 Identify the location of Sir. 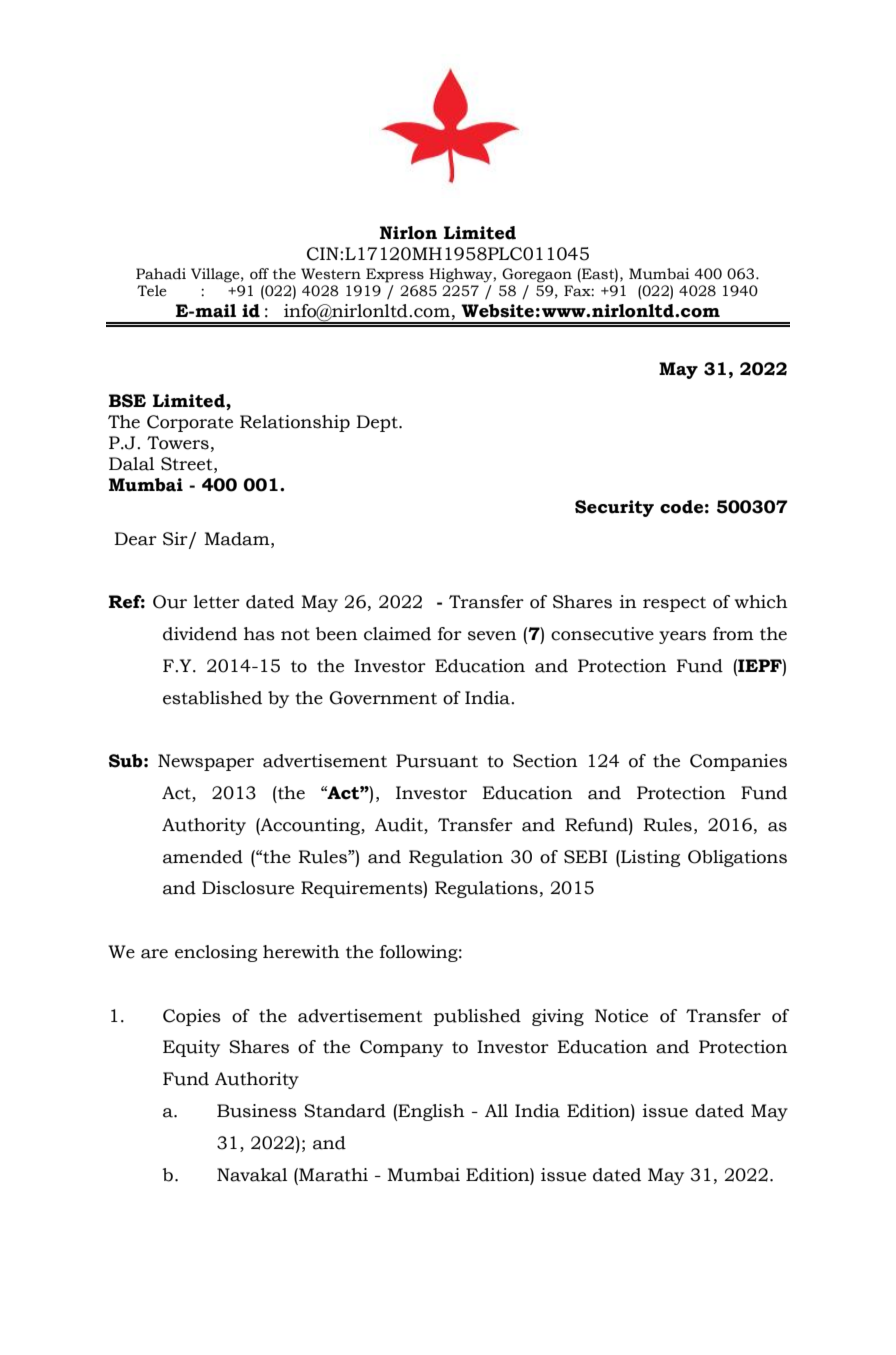
(176, 539).
